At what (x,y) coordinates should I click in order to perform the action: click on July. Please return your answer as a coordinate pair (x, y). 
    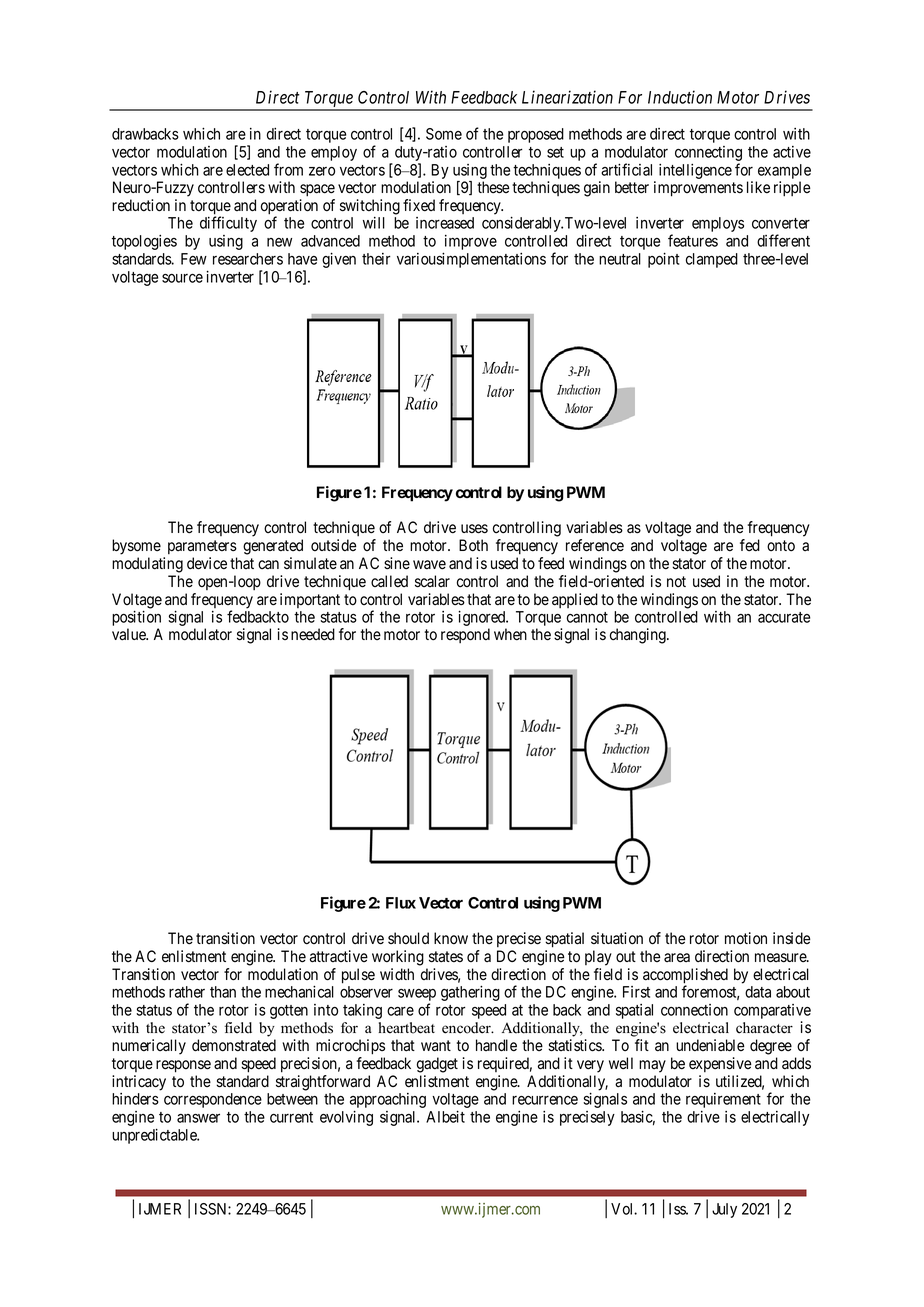
    Looking at the image, I should click on (724, 1210).
